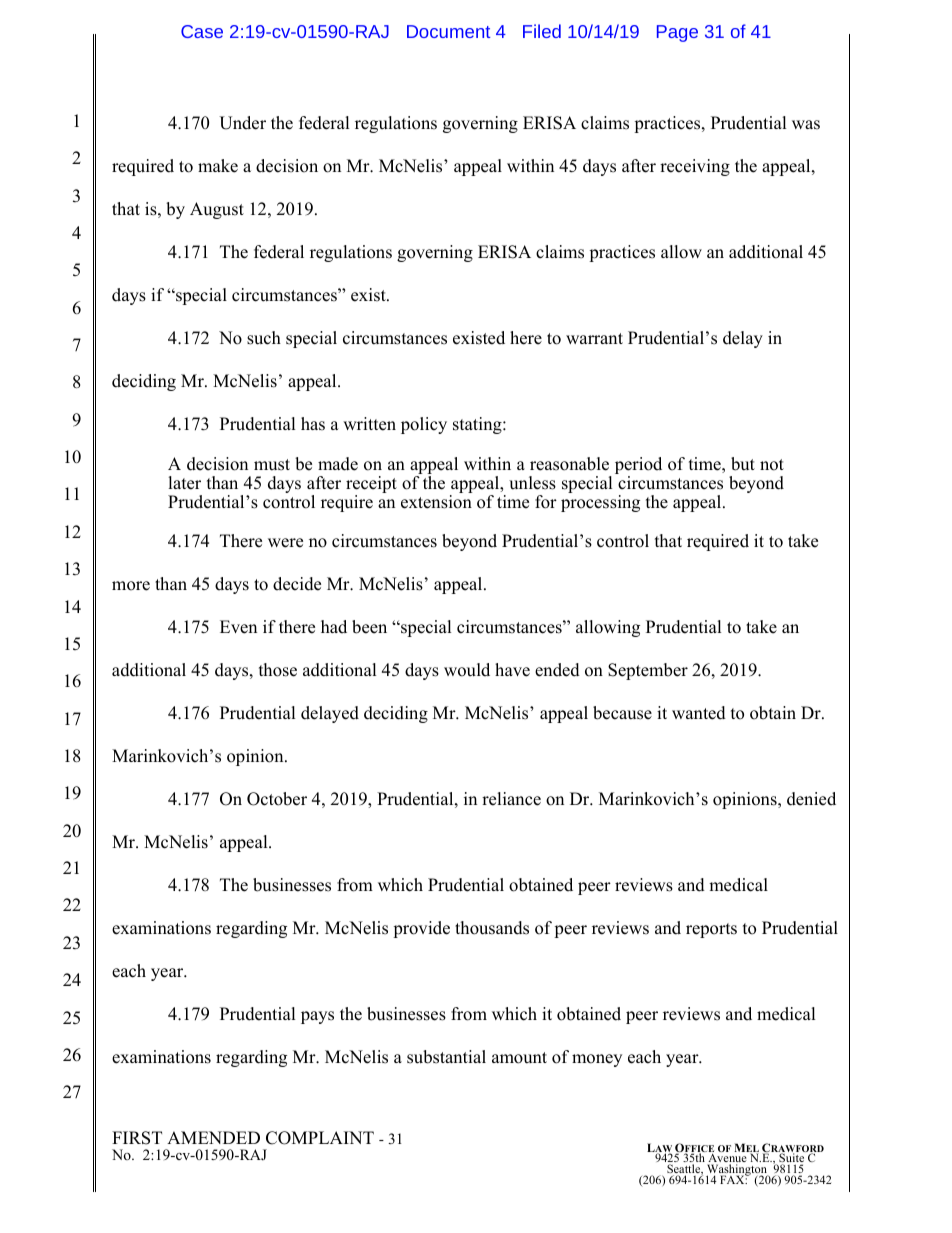  I want to click on reliance, so click(511, 799).
